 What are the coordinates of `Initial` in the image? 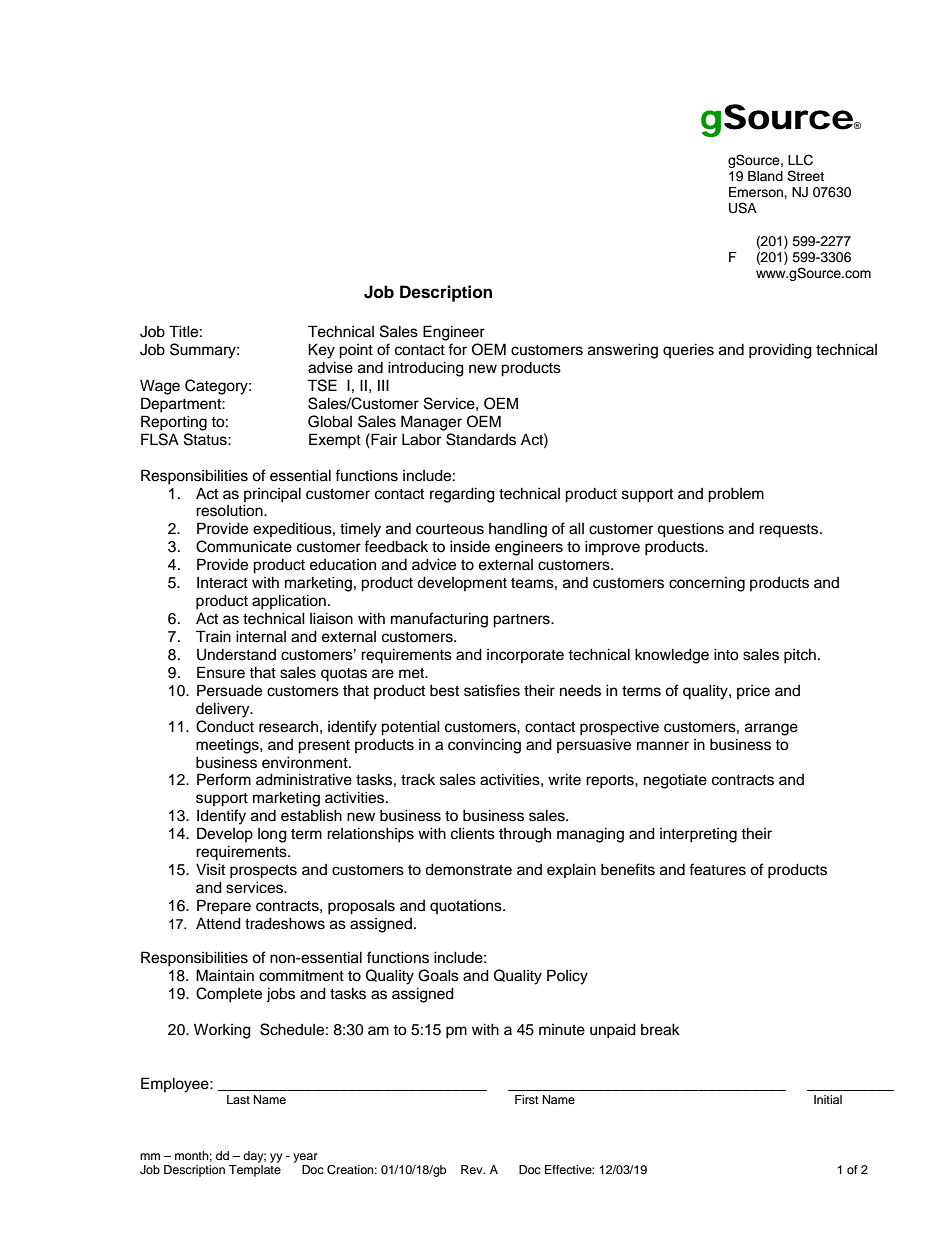 It's located at (828, 1099).
